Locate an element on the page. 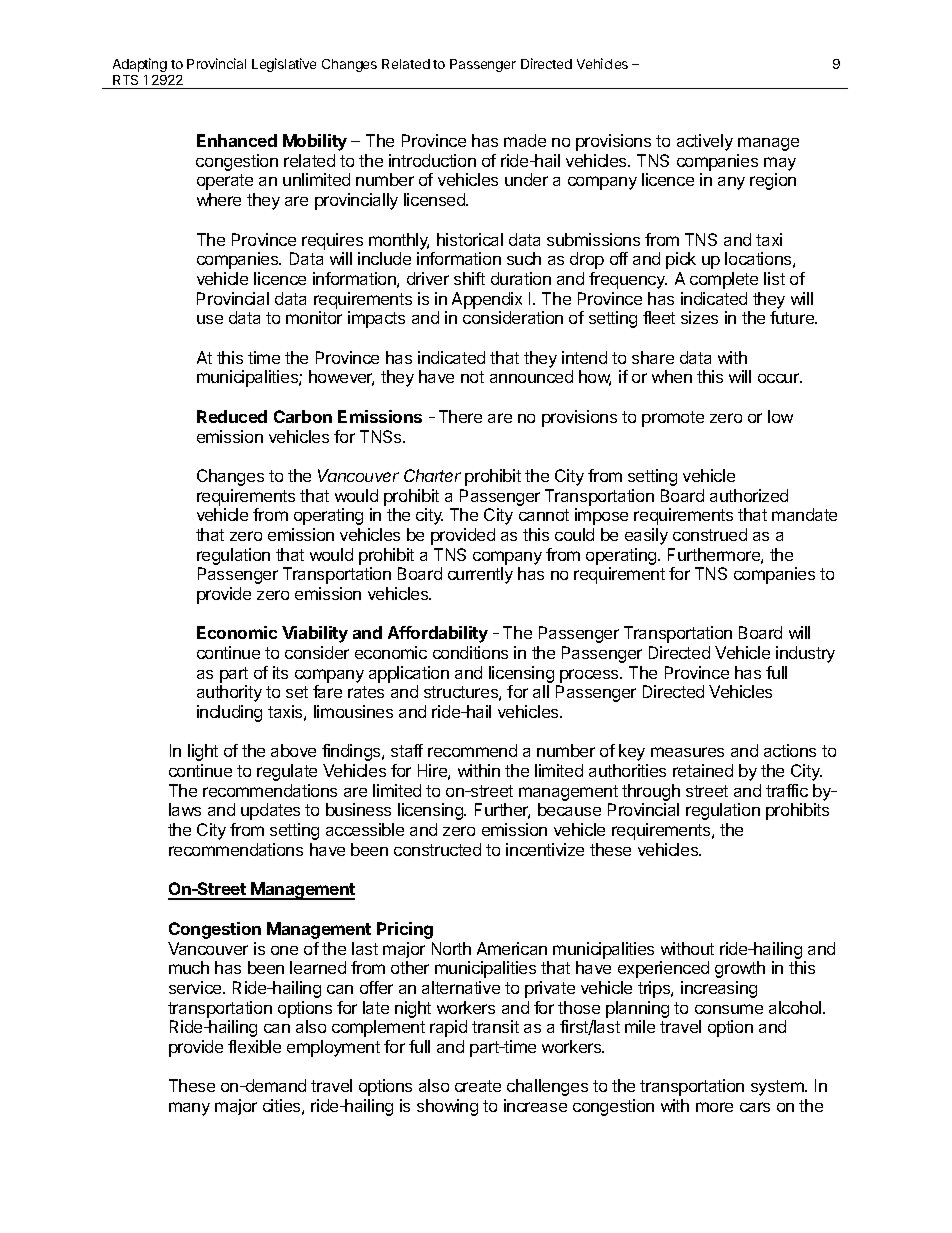 The width and height of the document is (952, 1233). Reduced is located at coordinates (232, 416).
